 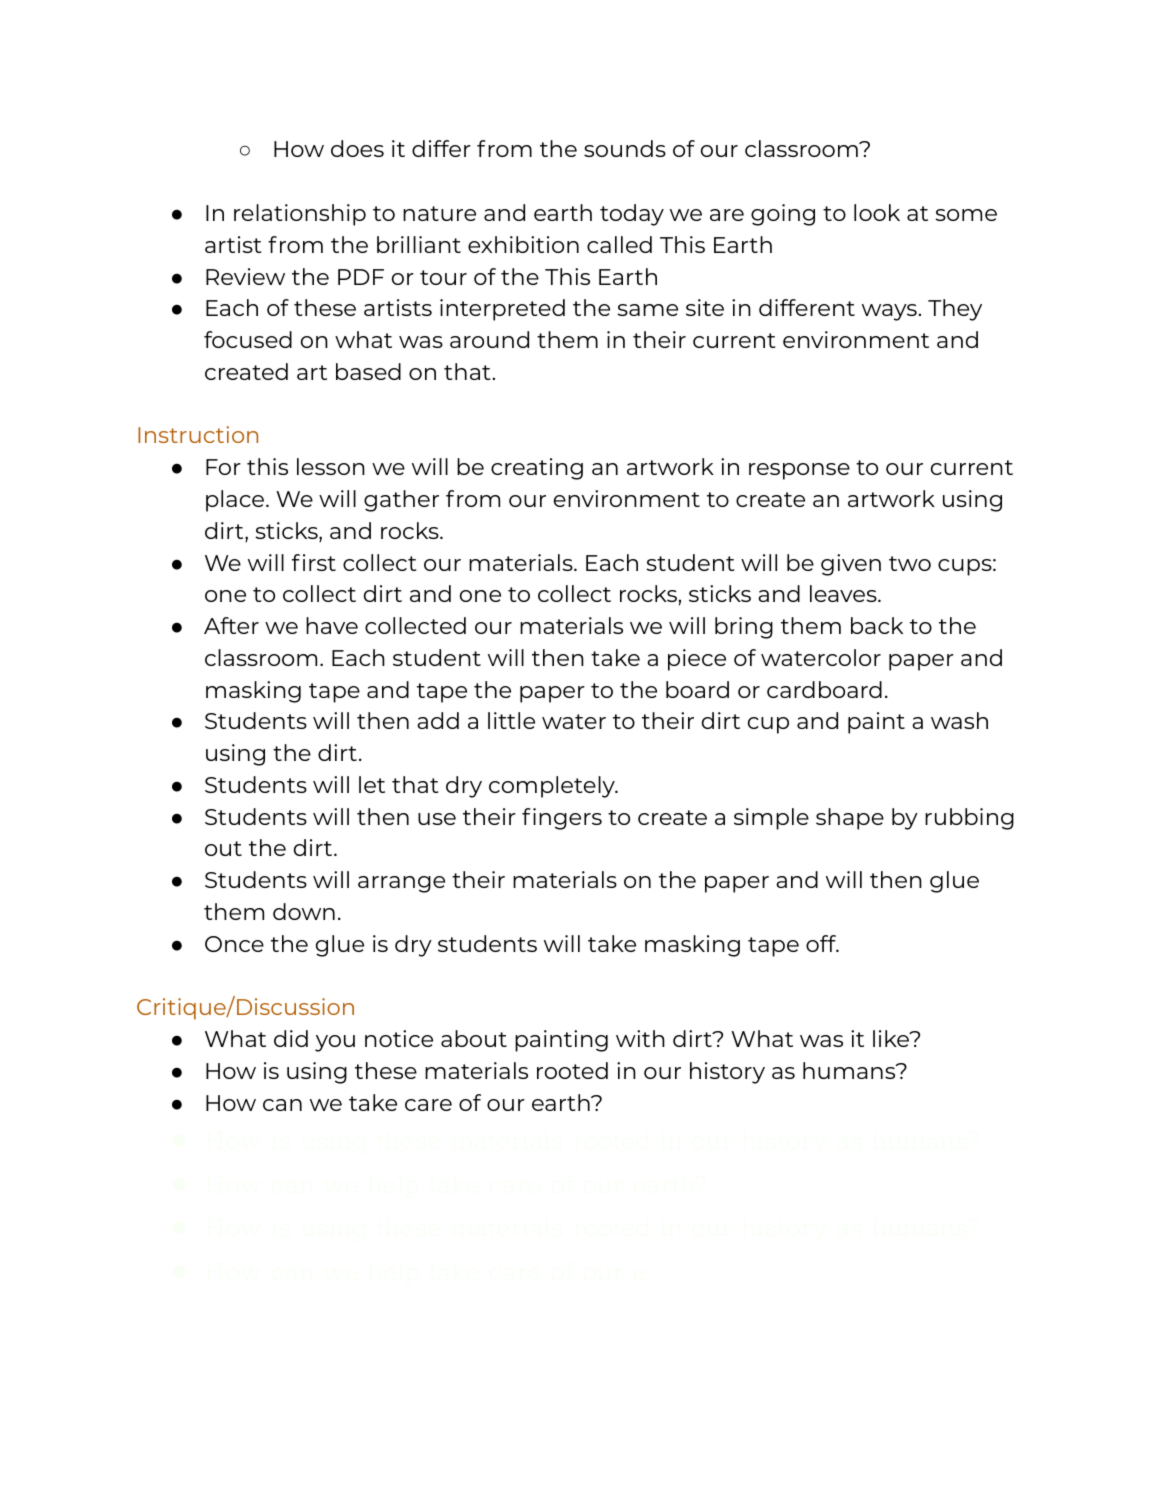 What do you see at coordinates (850, 819) in the document?
I see `shape` at bounding box center [850, 819].
